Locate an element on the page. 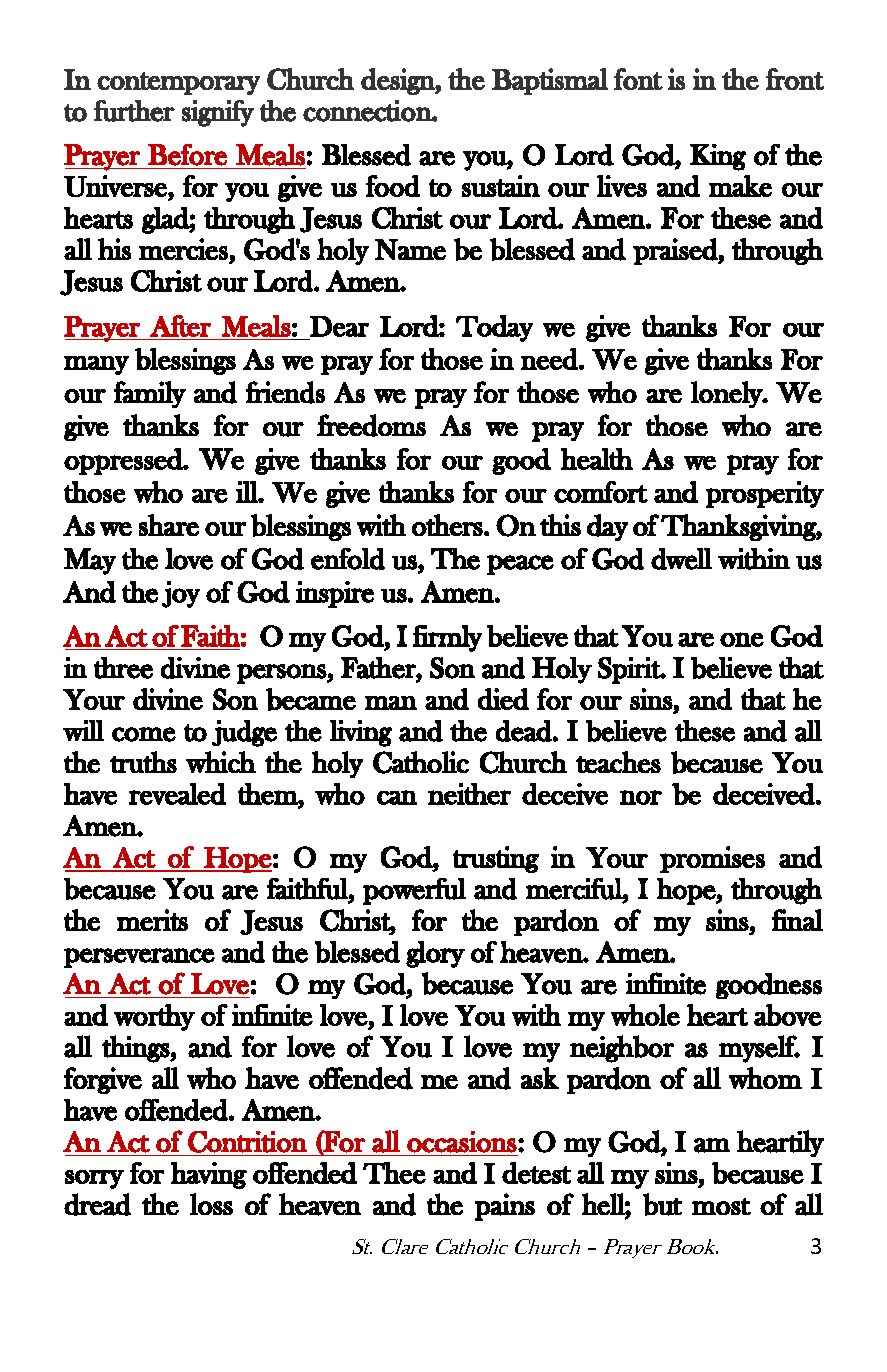 The width and height of the document is (887, 1372). further is located at coordinates (134, 111).
